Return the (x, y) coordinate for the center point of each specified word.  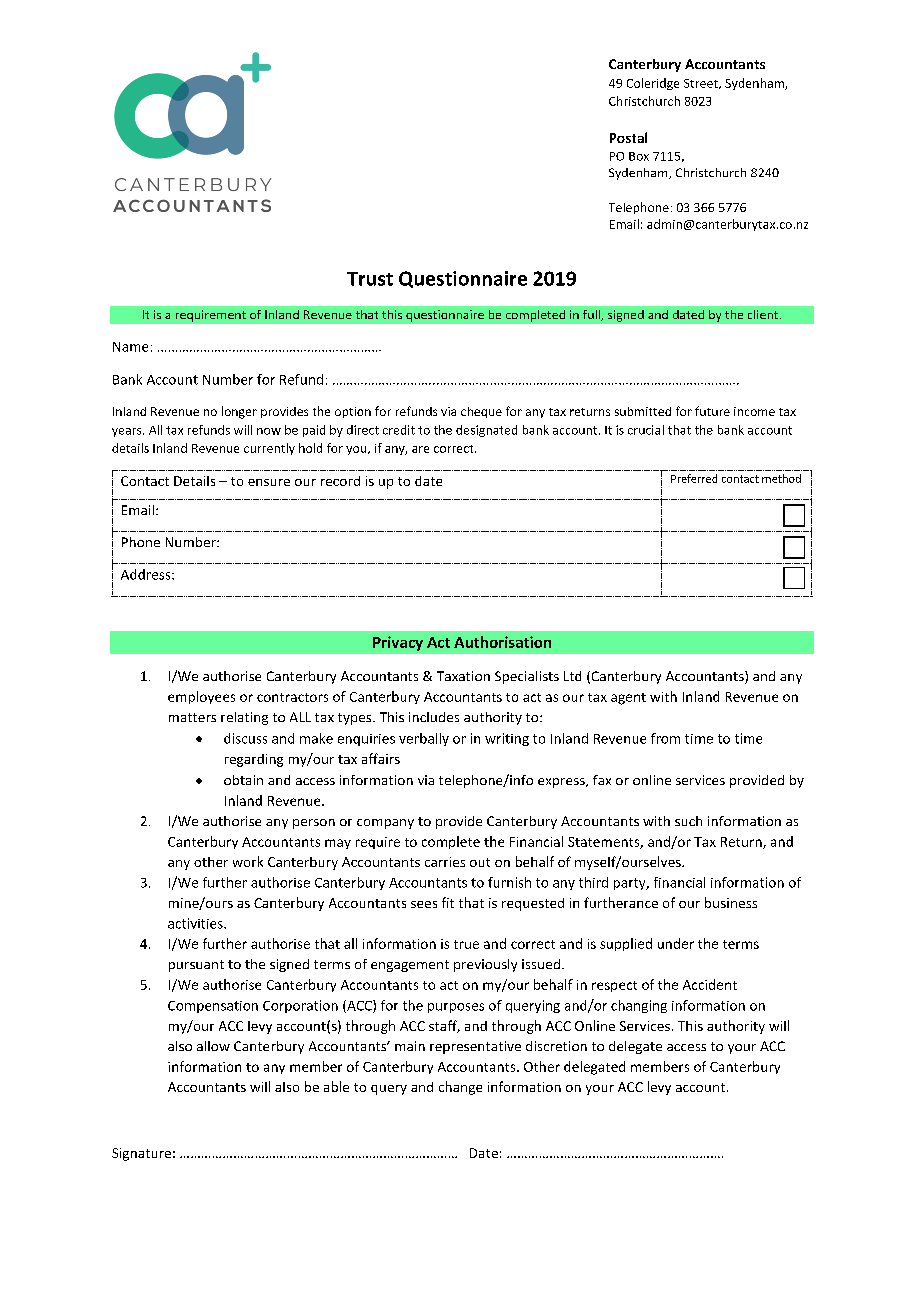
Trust (370, 279)
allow (213, 1046)
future (712, 411)
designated (486, 431)
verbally (424, 739)
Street (702, 84)
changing (639, 1006)
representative (475, 1047)
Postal (628, 137)
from (665, 738)
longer (239, 412)
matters (192, 717)
